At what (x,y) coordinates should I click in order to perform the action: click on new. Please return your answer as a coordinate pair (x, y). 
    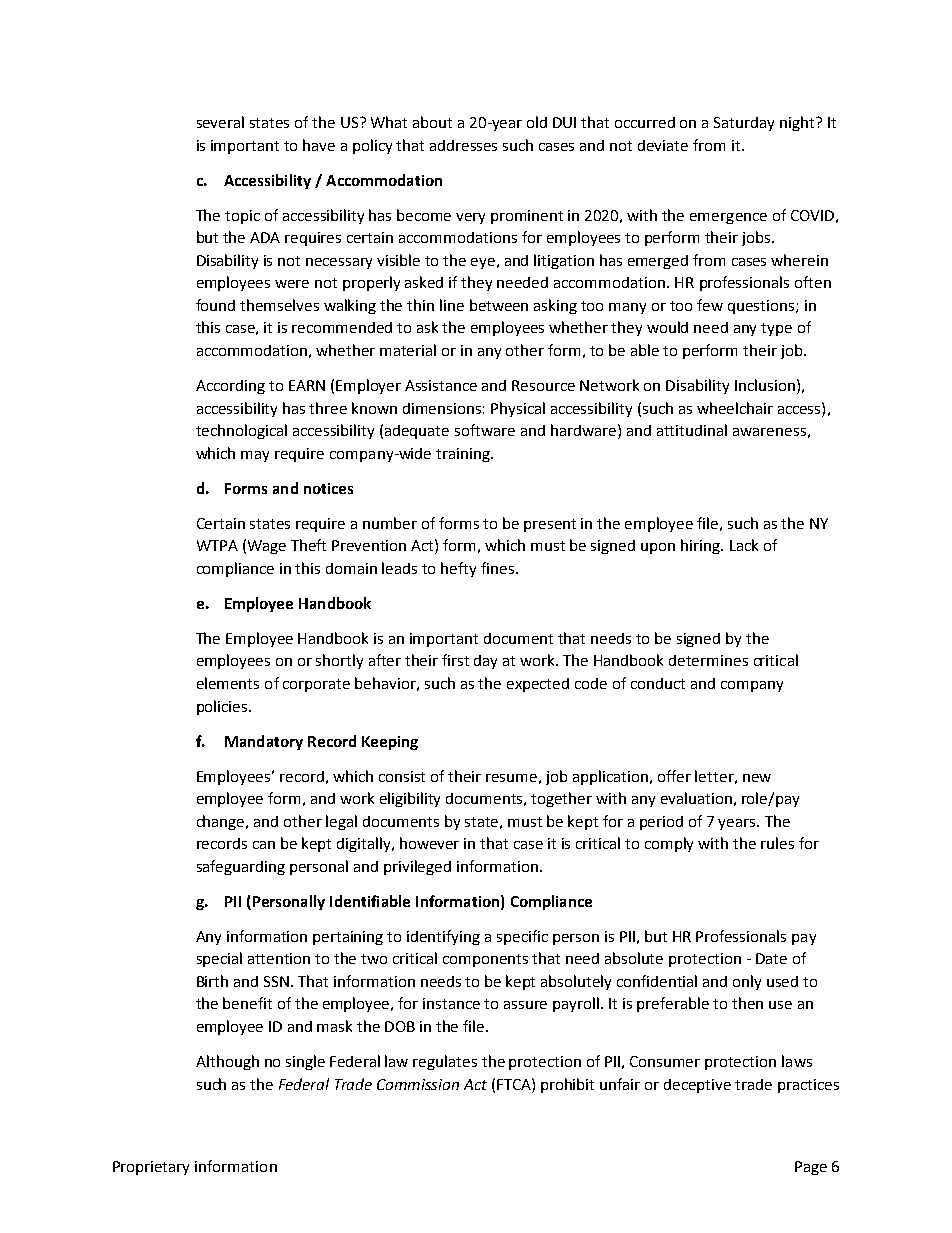
    Looking at the image, I should click on (757, 778).
